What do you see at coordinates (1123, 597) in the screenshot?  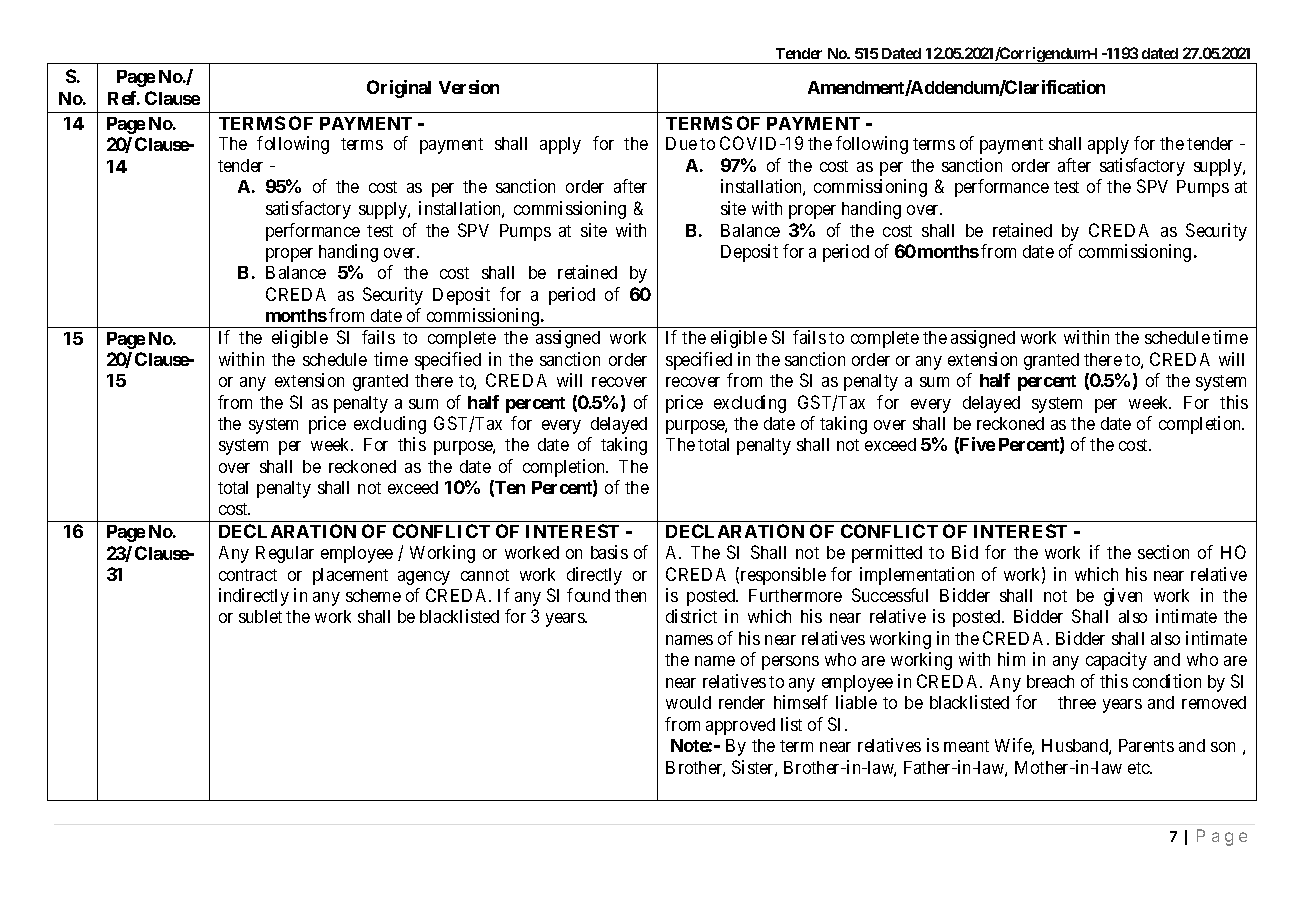 I see `given` at bounding box center [1123, 597].
